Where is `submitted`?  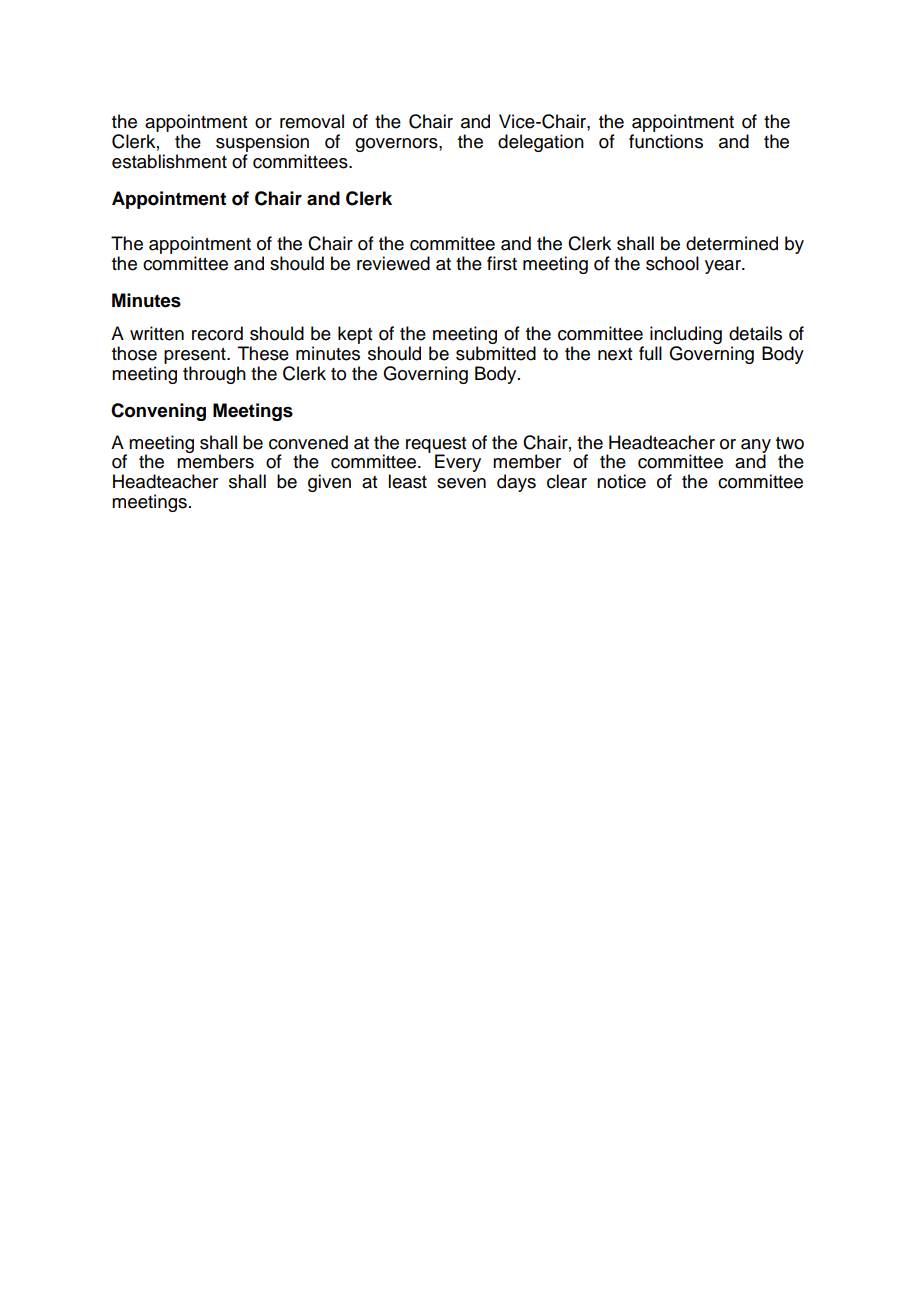
submitted is located at coordinates (496, 353).
